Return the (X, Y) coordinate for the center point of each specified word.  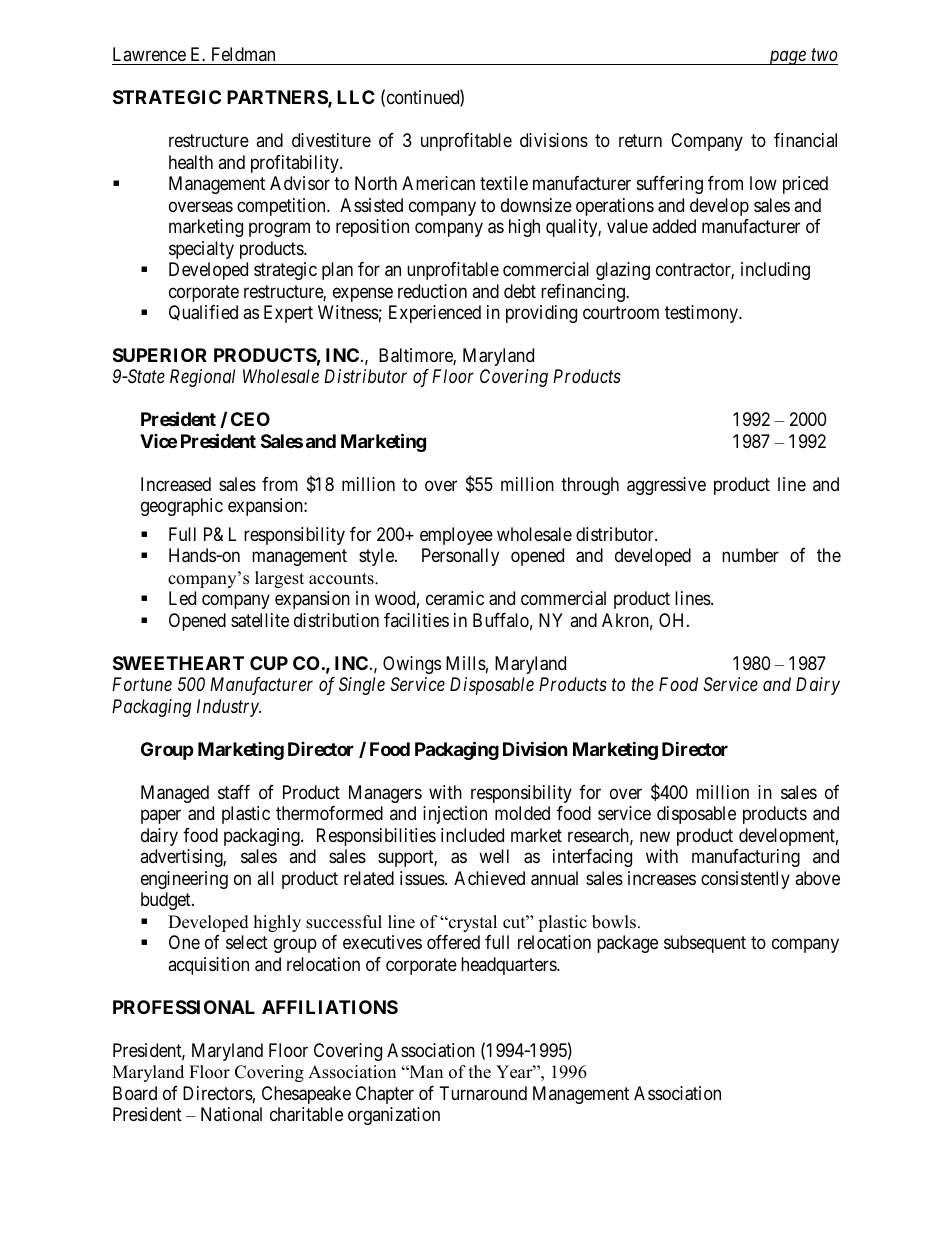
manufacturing (746, 858)
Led (182, 598)
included (472, 835)
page (787, 58)
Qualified (203, 313)
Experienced (435, 314)
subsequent (705, 944)
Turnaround (483, 1093)
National (231, 1114)
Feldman (243, 54)
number (750, 555)
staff (234, 792)
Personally (460, 557)
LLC (356, 97)
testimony (702, 314)
